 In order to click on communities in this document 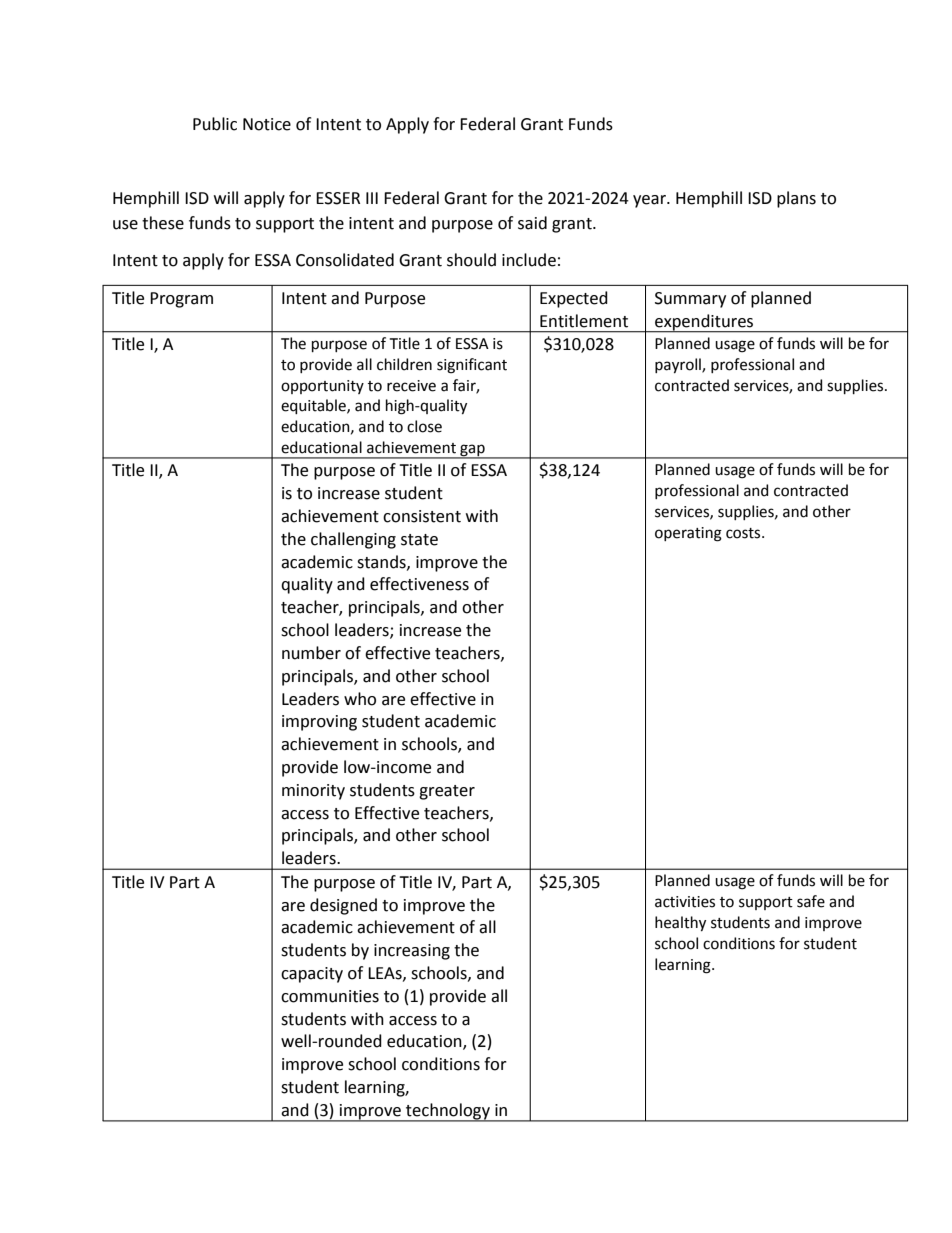, I will do `click(330, 996)`.
